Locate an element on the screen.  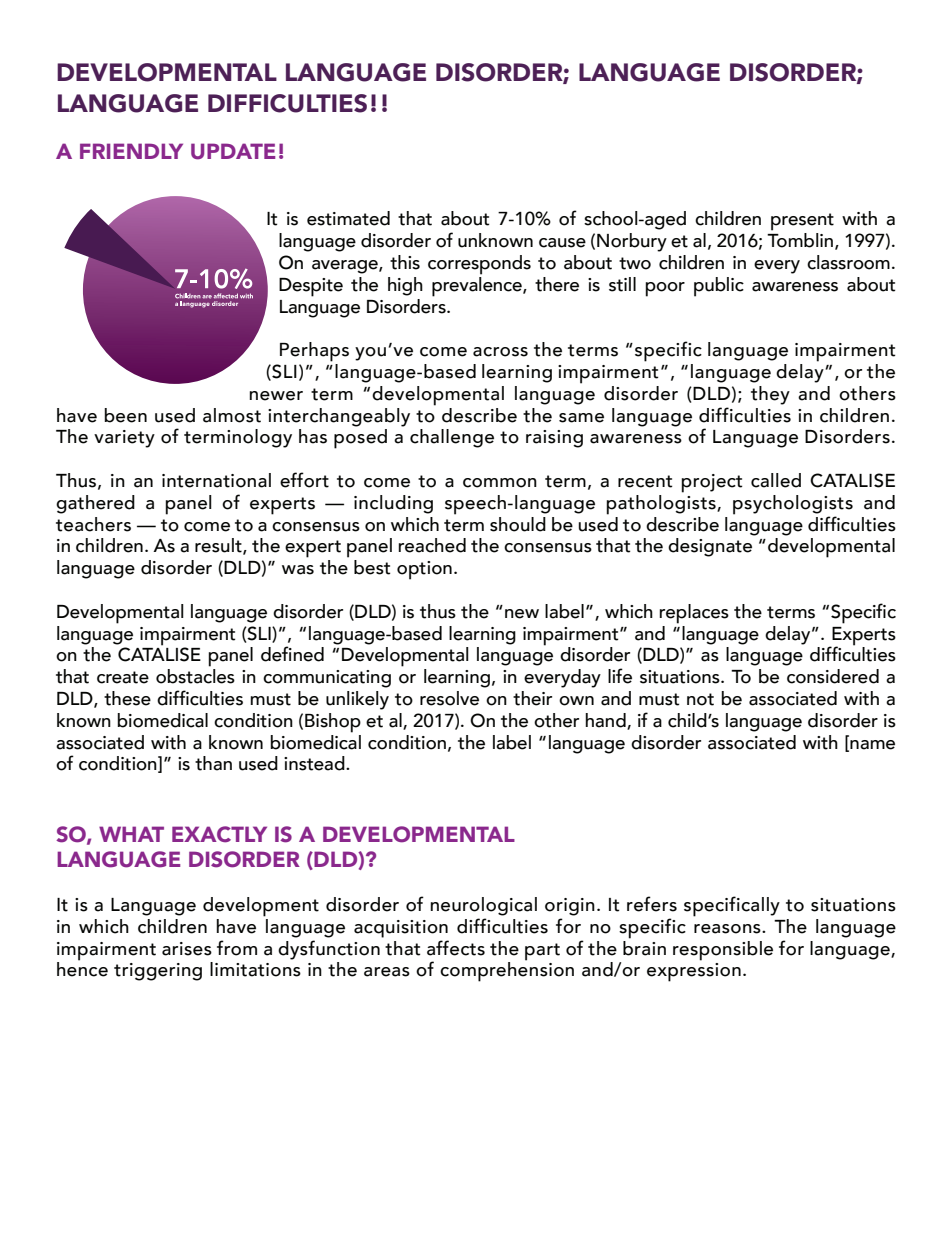
variety is located at coordinates (124, 439).
